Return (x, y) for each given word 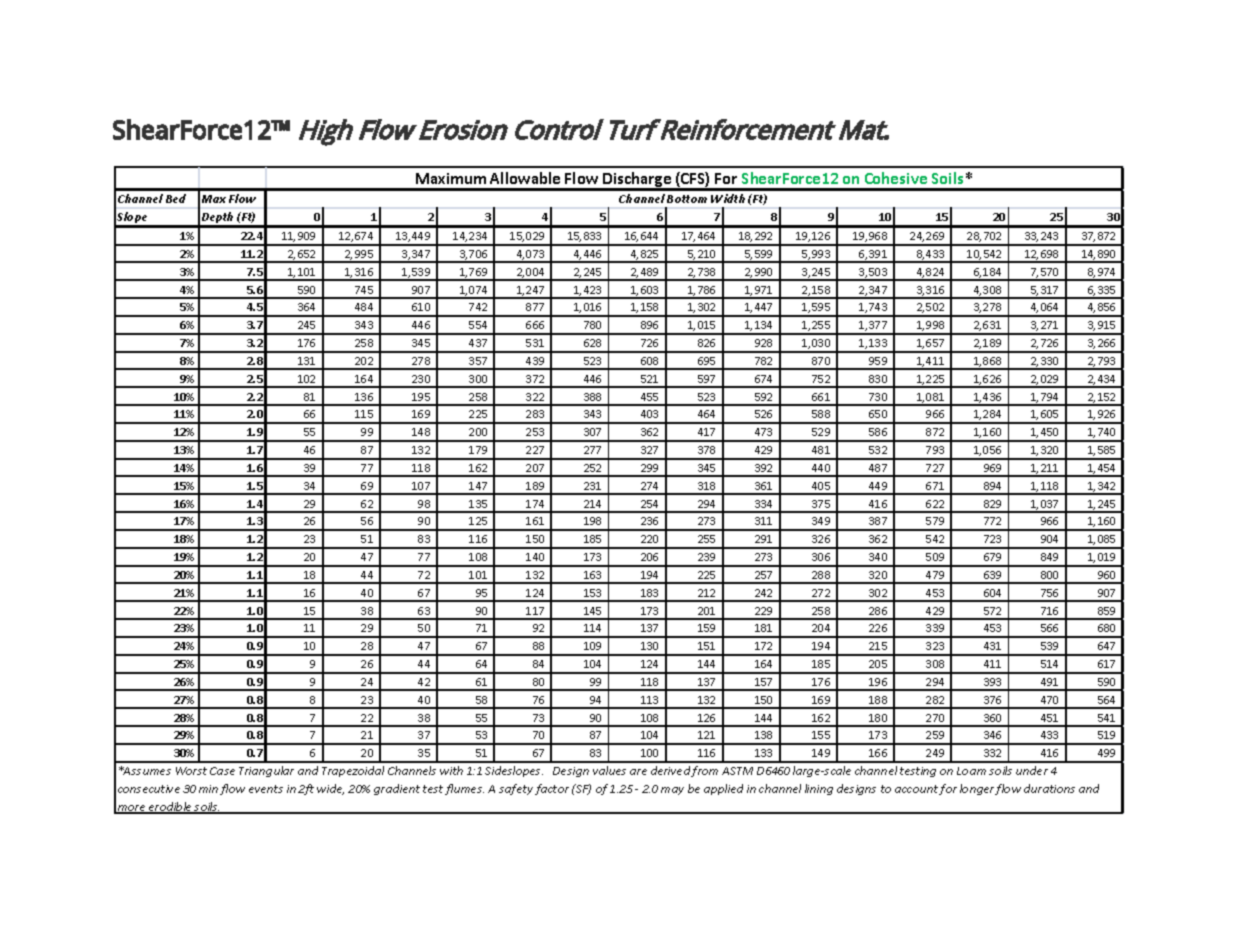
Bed (176, 198)
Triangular (266, 771)
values (609, 770)
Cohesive (896, 178)
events (266, 789)
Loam (971, 771)
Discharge (637, 181)
